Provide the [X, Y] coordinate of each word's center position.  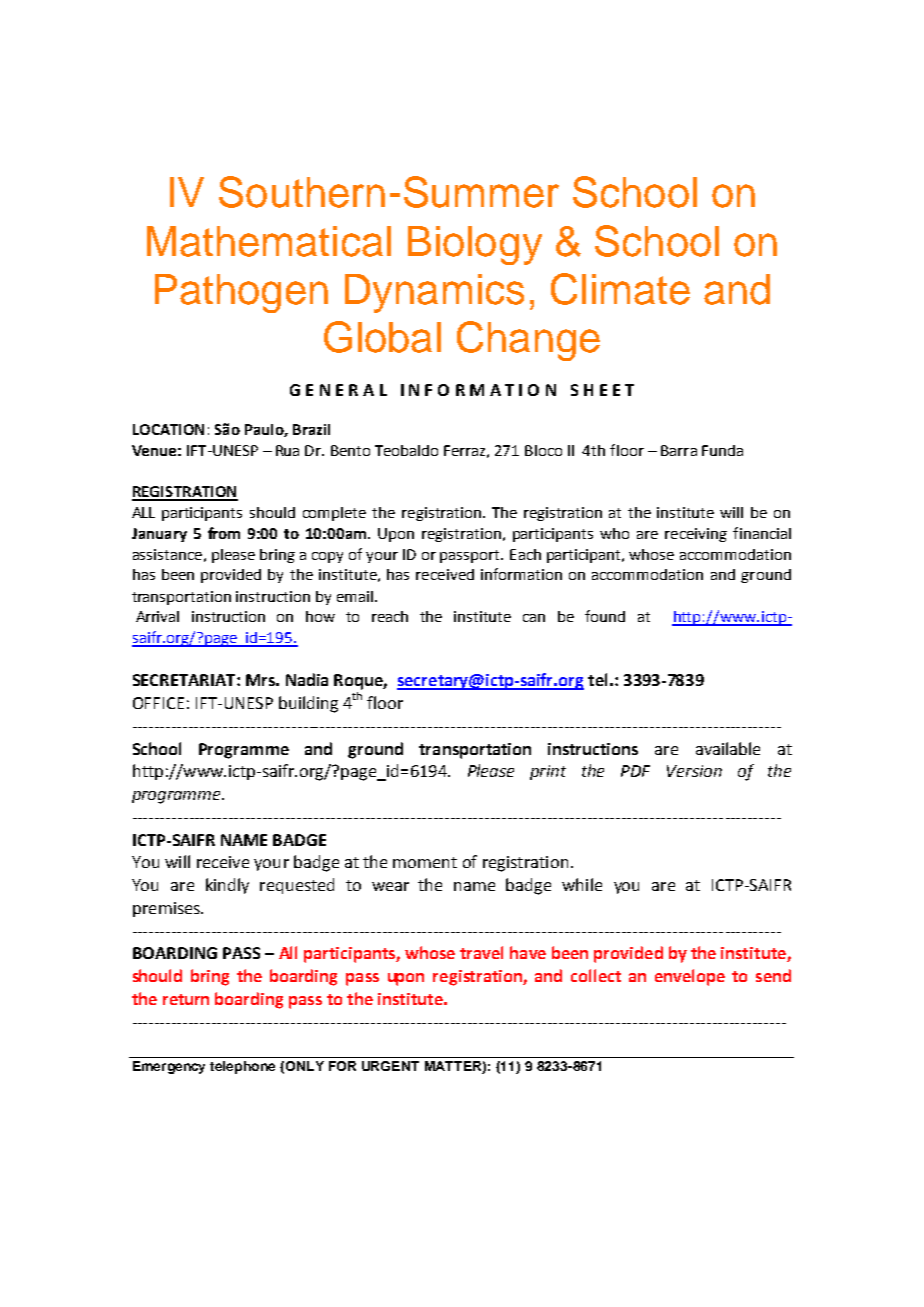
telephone [242, 1067]
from [224, 533]
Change [528, 341]
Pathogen [241, 293]
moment [425, 862]
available [728, 748]
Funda [722, 450]
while [582, 884]
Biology [475, 245]
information [521, 574]
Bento [350, 450]
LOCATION [168, 429]
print [548, 772]
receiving [696, 535]
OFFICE [158, 703]
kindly [227, 886]
